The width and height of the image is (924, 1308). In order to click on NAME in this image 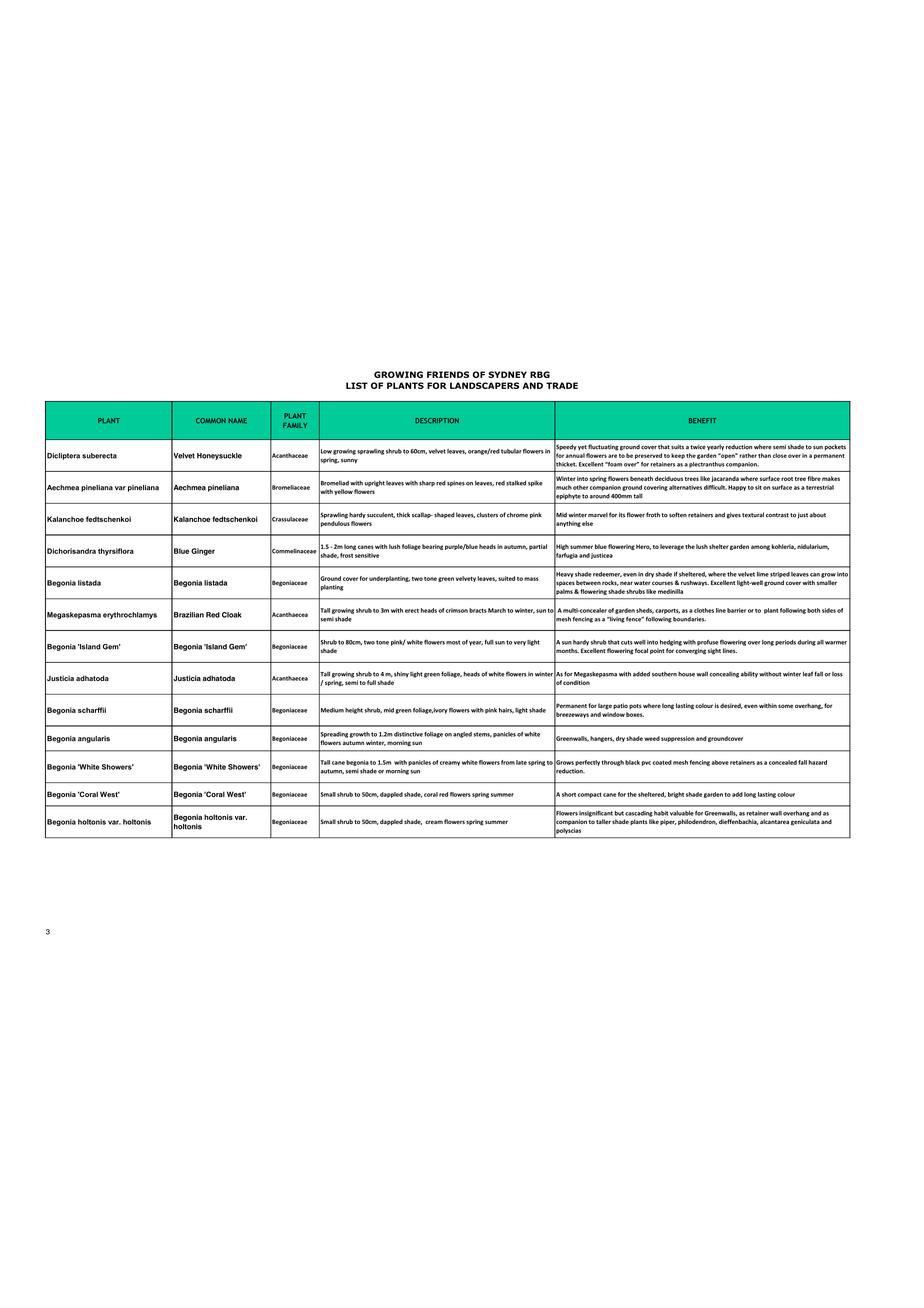, I will do `click(238, 420)`.
